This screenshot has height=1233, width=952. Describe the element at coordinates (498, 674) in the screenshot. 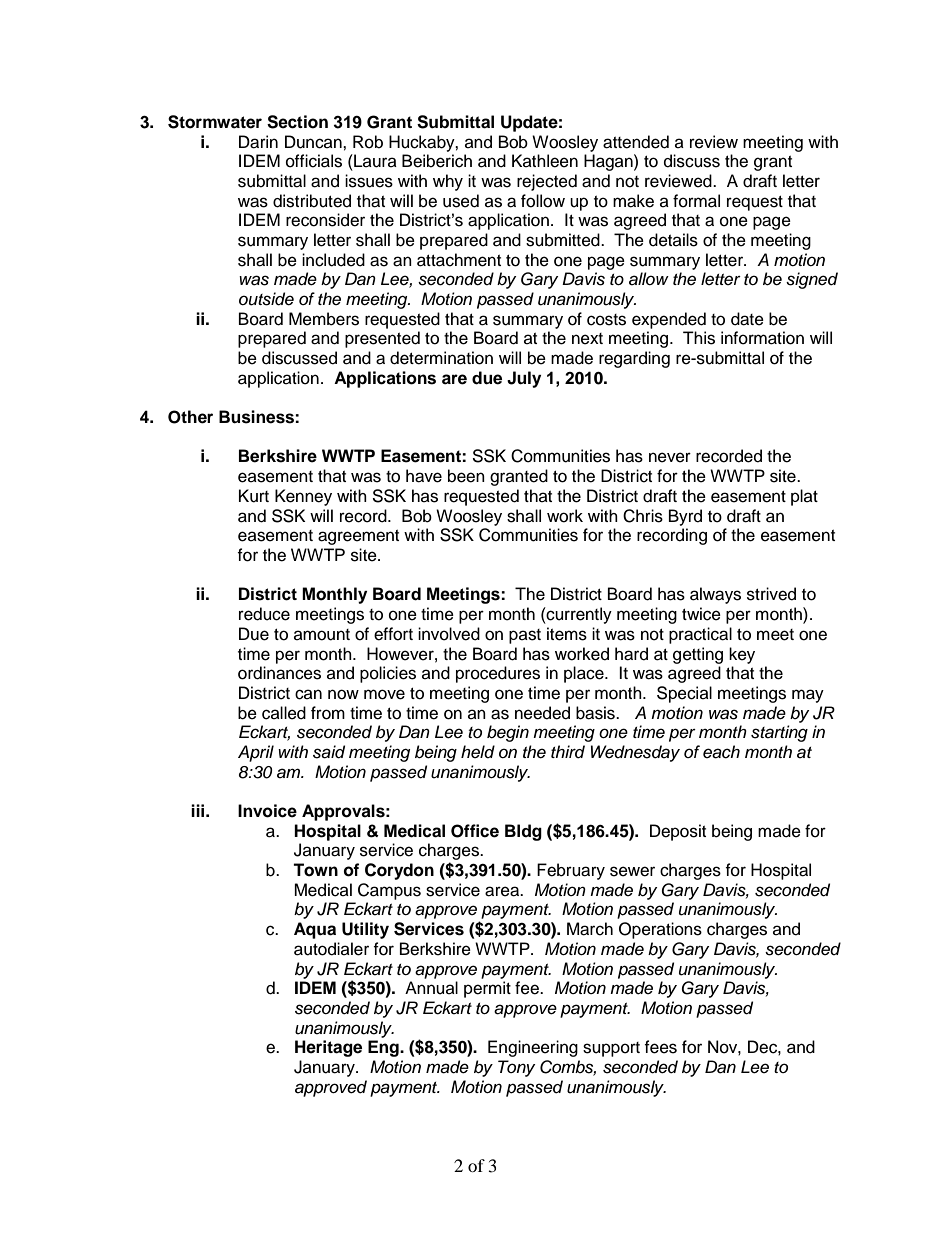

I see `procedures` at that location.
